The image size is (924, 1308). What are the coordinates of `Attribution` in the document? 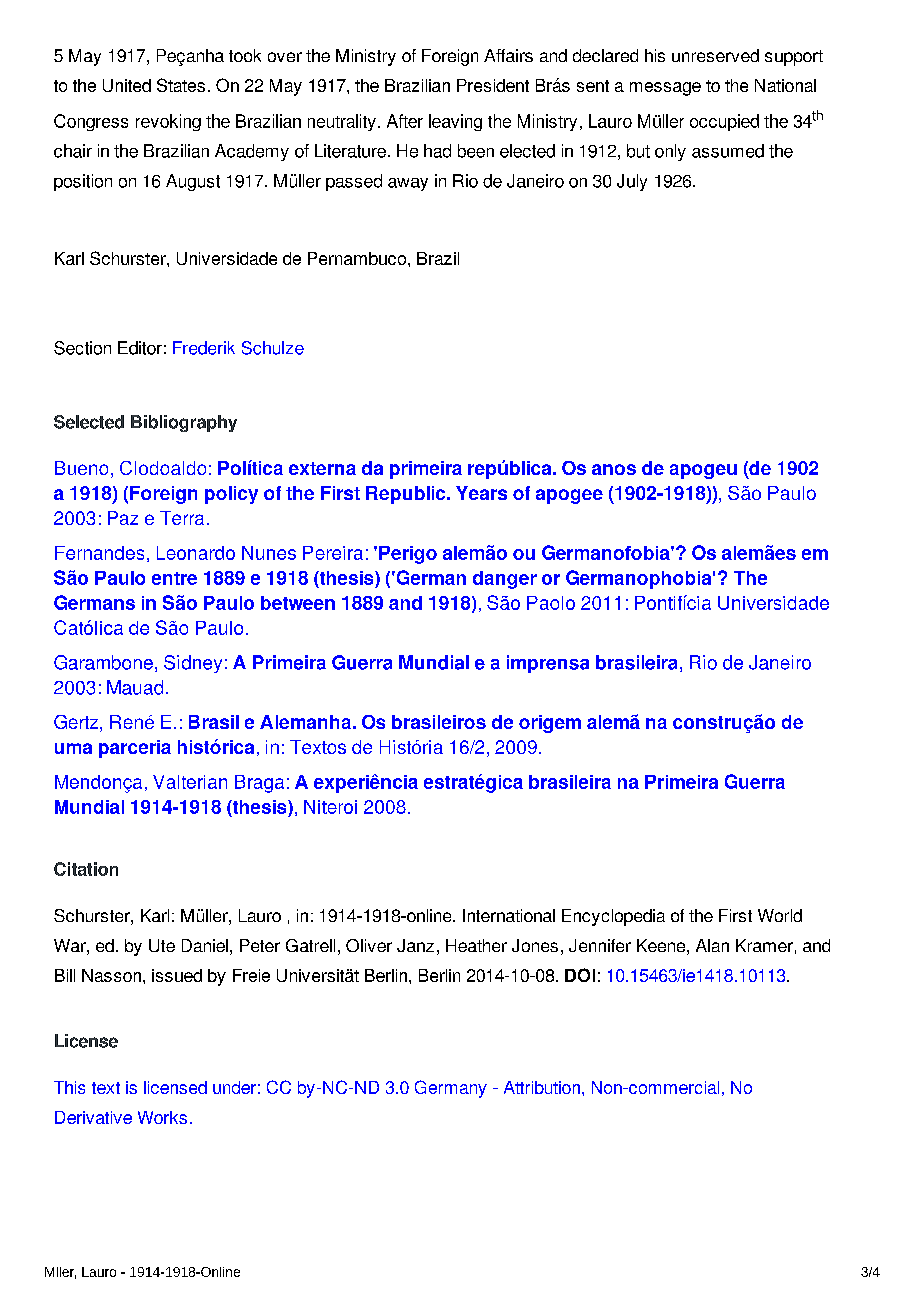 It's located at (542, 1087).
